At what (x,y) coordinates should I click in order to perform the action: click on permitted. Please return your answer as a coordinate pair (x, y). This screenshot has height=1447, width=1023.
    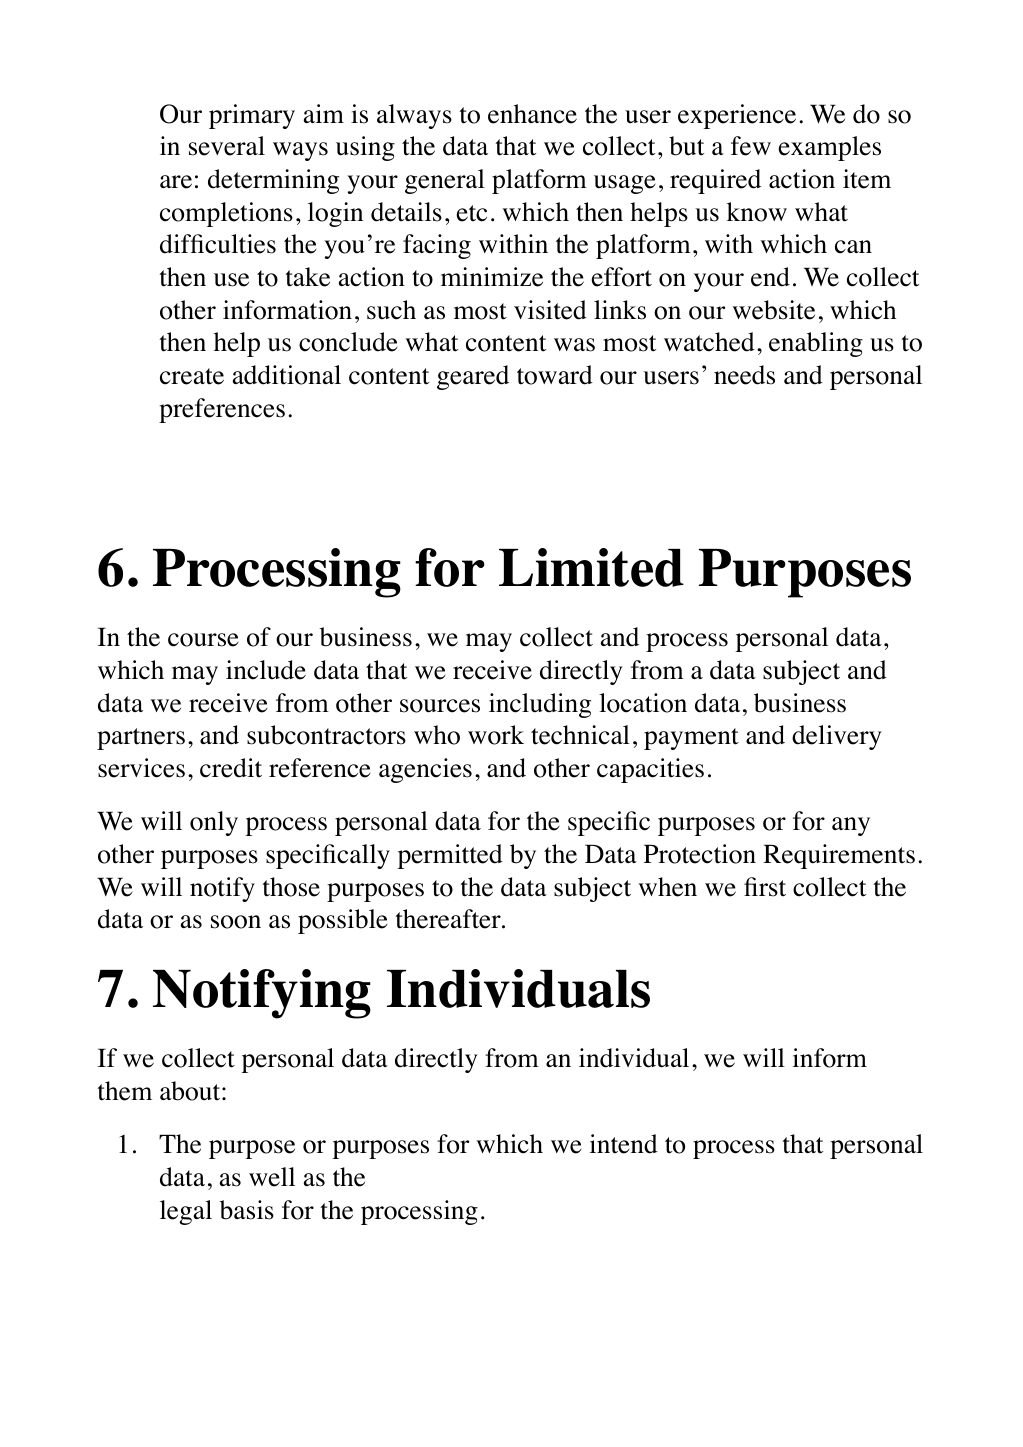
    Looking at the image, I should click on (450, 856).
